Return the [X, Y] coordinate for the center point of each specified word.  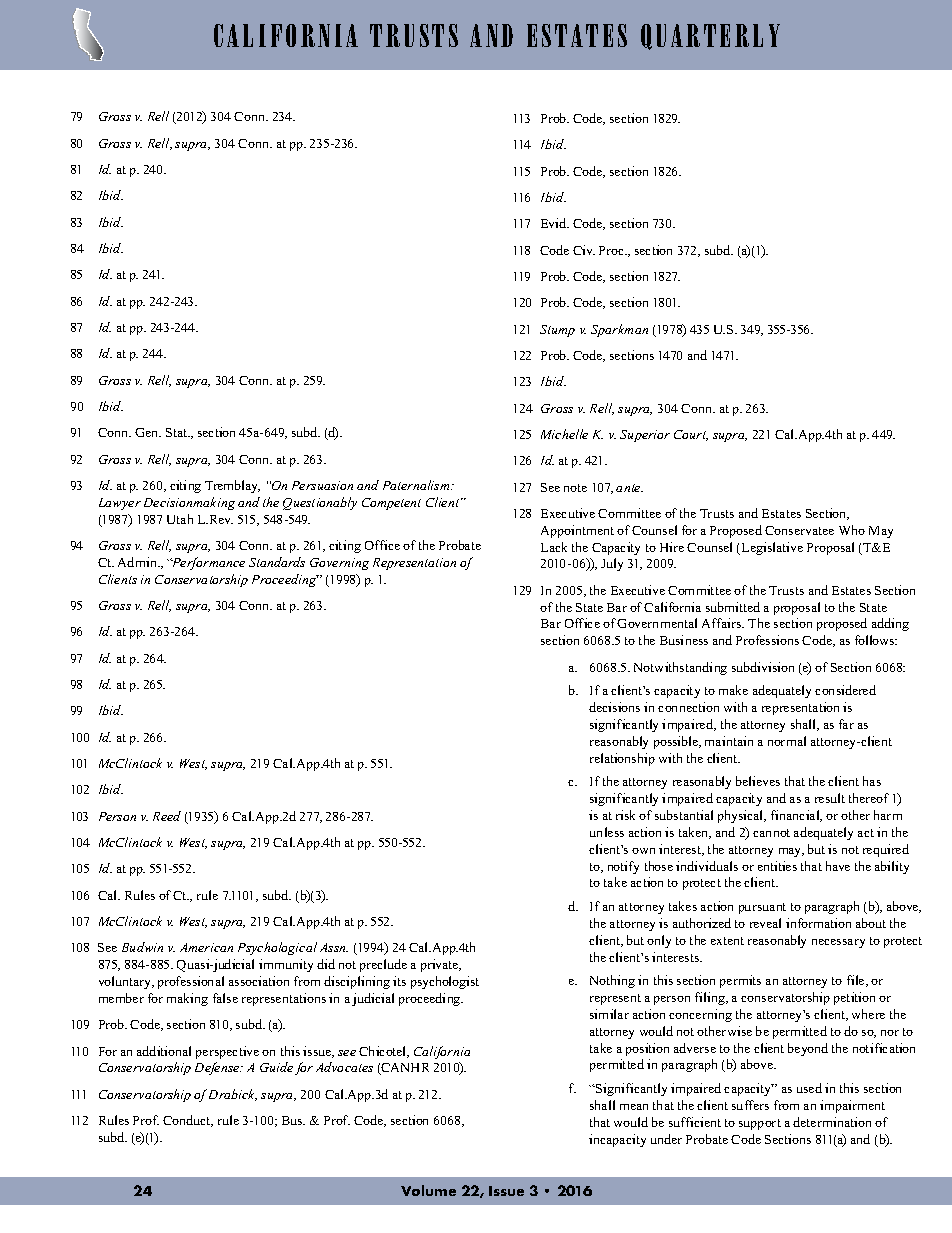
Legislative [772, 548]
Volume [428, 1190]
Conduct [188, 1121]
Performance [207, 563]
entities [777, 866]
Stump [557, 331]
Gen [148, 432]
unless [607, 832]
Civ [584, 250]
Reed [167, 816]
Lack [554, 547]
